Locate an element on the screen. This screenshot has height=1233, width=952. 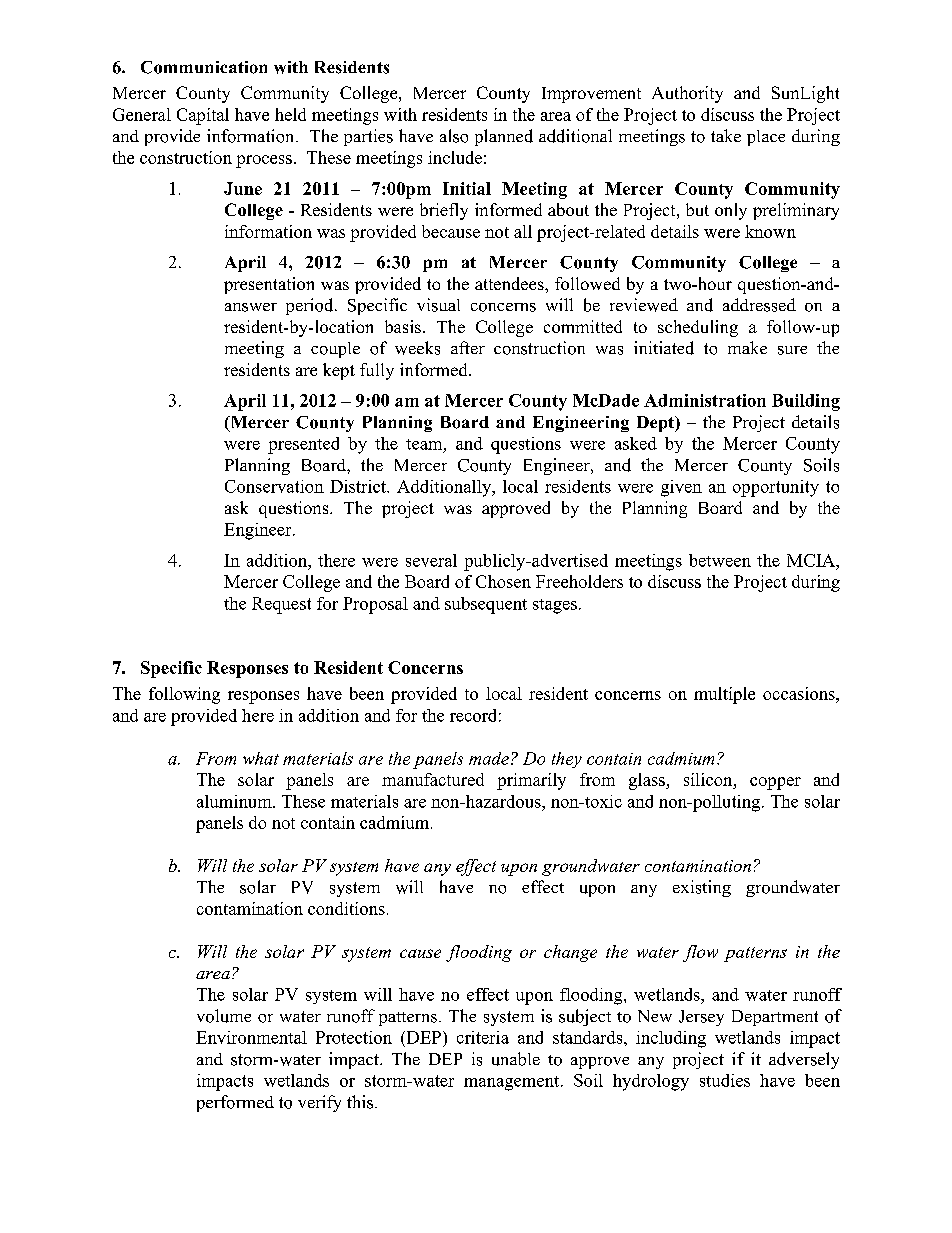
subsequent is located at coordinates (486, 605).
